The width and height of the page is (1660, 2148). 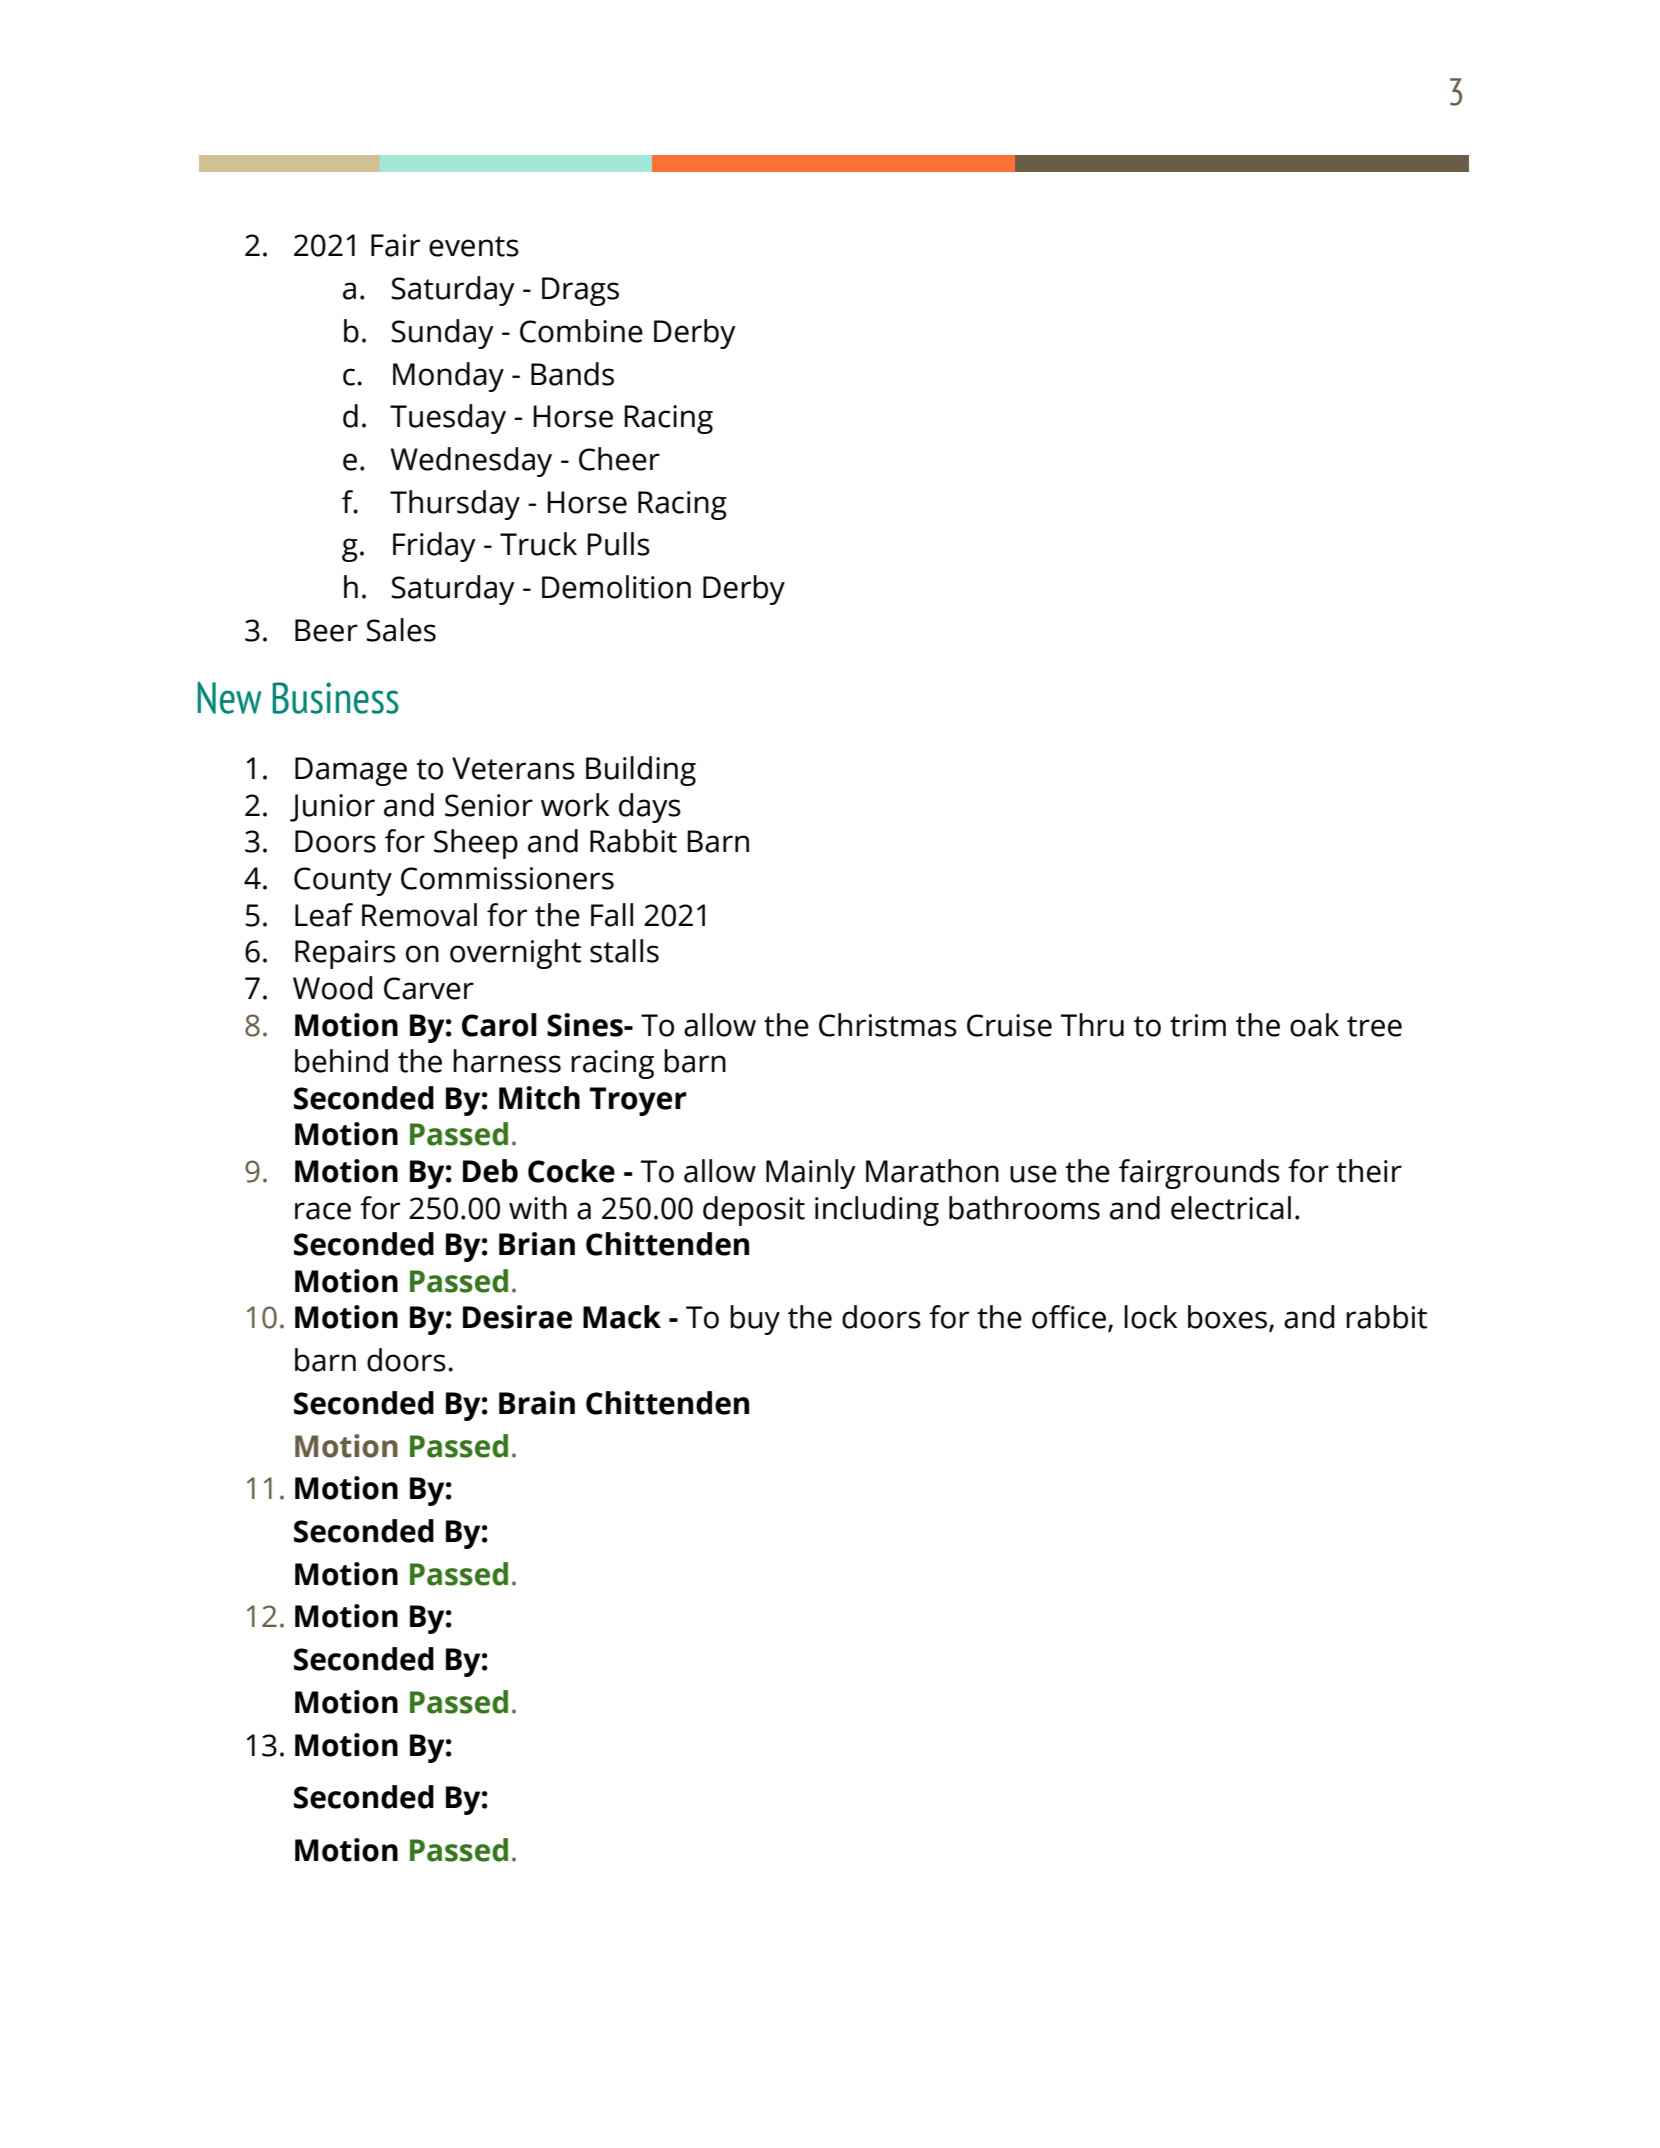 What do you see at coordinates (616, 587) in the page?
I see `Demolition` at bounding box center [616, 587].
